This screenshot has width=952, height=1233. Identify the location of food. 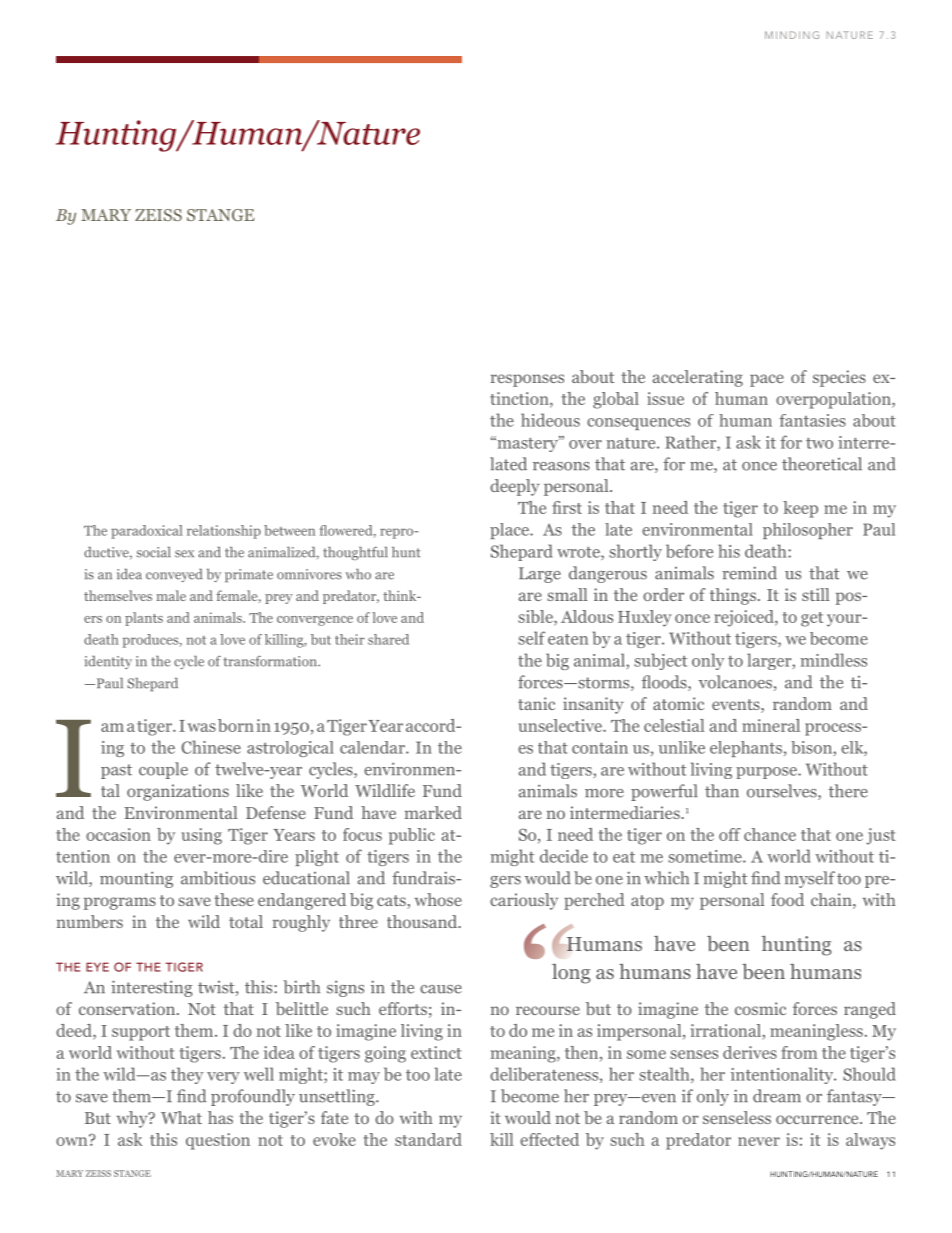
(787, 899).
